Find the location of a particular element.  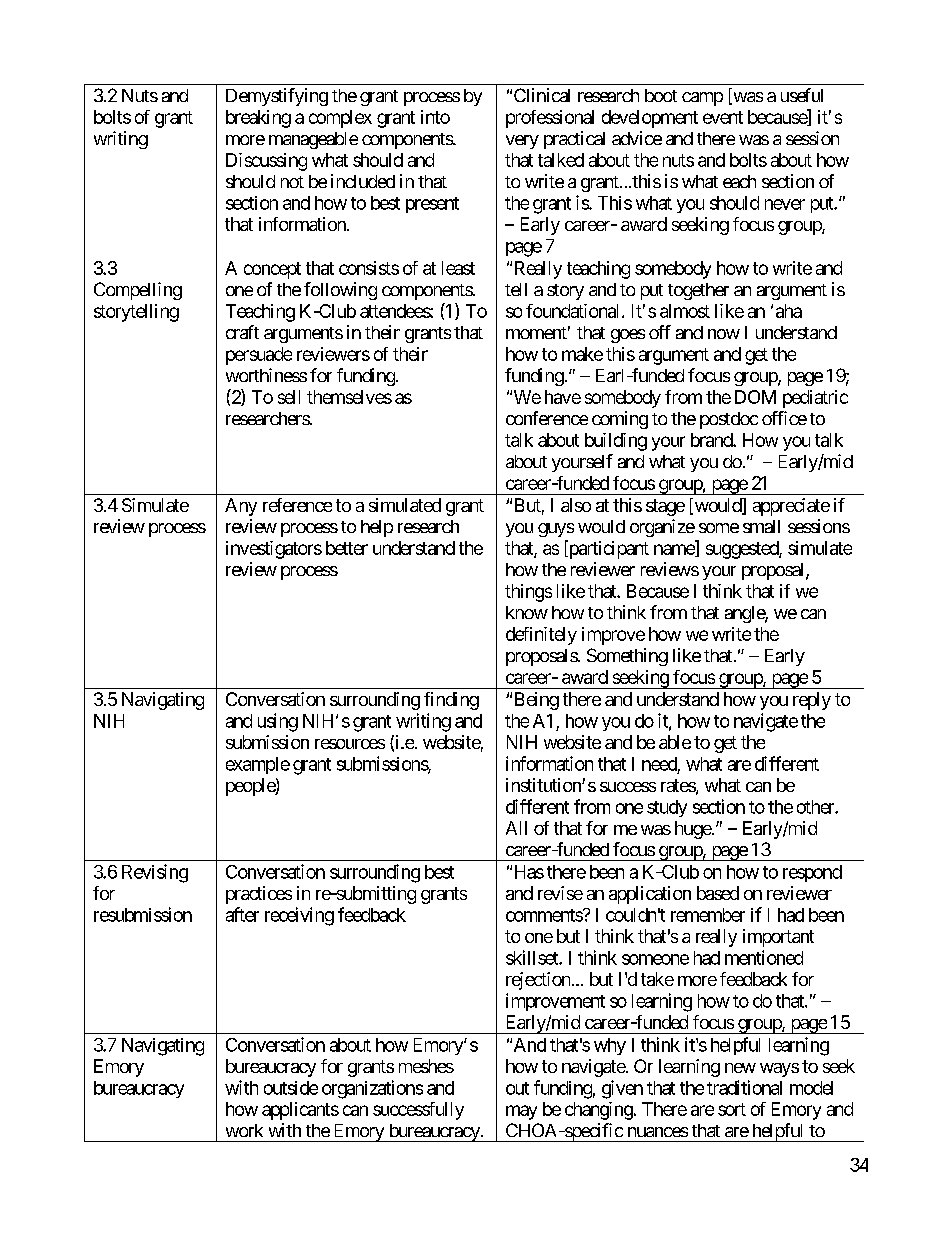

study is located at coordinates (667, 808).
